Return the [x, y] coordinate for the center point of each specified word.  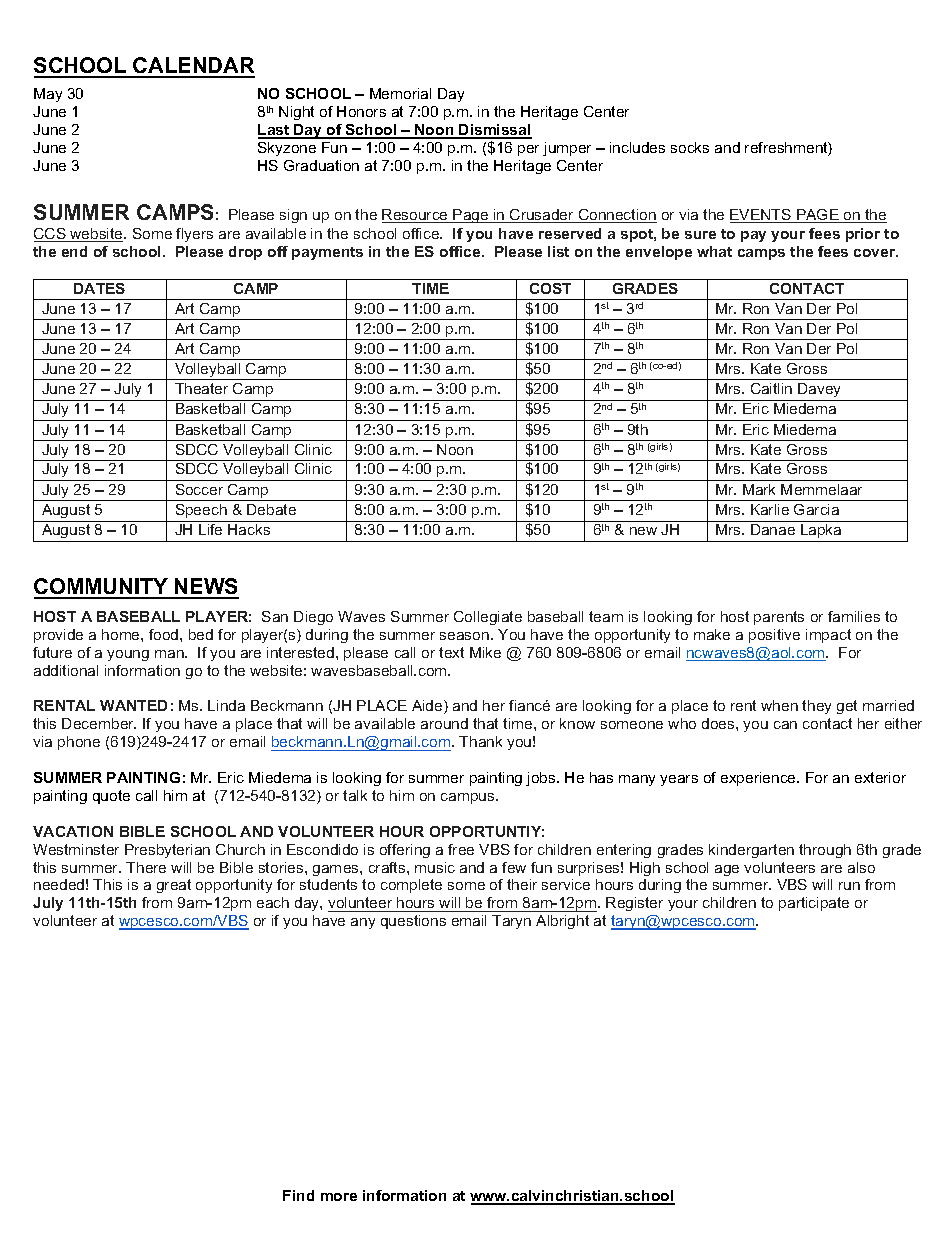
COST [550, 288]
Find [298, 1195]
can [785, 725]
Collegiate [488, 618]
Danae [773, 529]
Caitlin [771, 388]
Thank [480, 741]
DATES [99, 288]
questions [413, 922]
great [174, 886]
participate [814, 904]
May [48, 95]
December [99, 723]
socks [690, 147]
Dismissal [495, 131]
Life [210, 529]
